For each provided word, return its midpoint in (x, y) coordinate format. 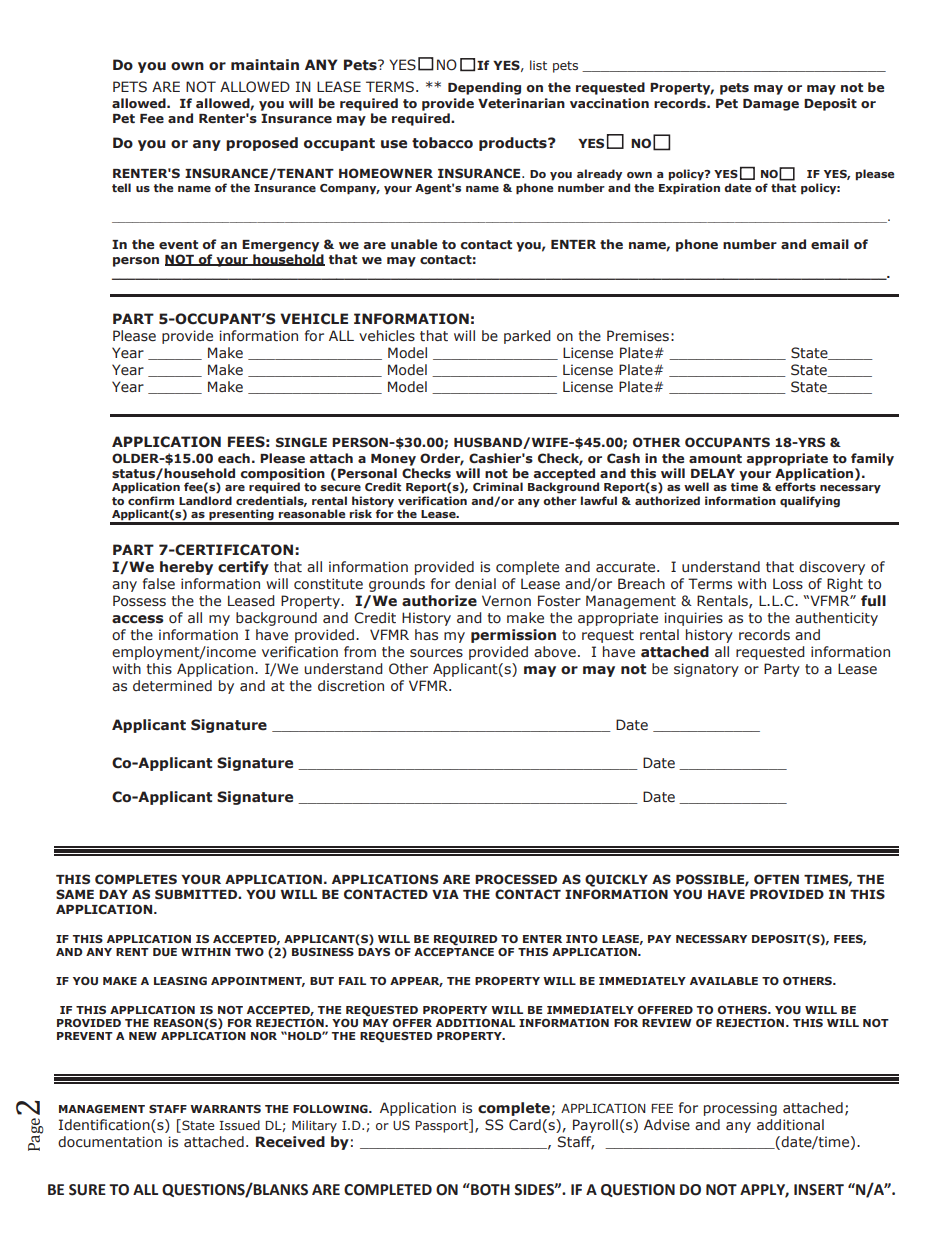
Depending (484, 88)
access (138, 619)
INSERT (819, 1190)
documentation (110, 1142)
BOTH (489, 1189)
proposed (262, 144)
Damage (771, 105)
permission (513, 636)
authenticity (836, 619)
